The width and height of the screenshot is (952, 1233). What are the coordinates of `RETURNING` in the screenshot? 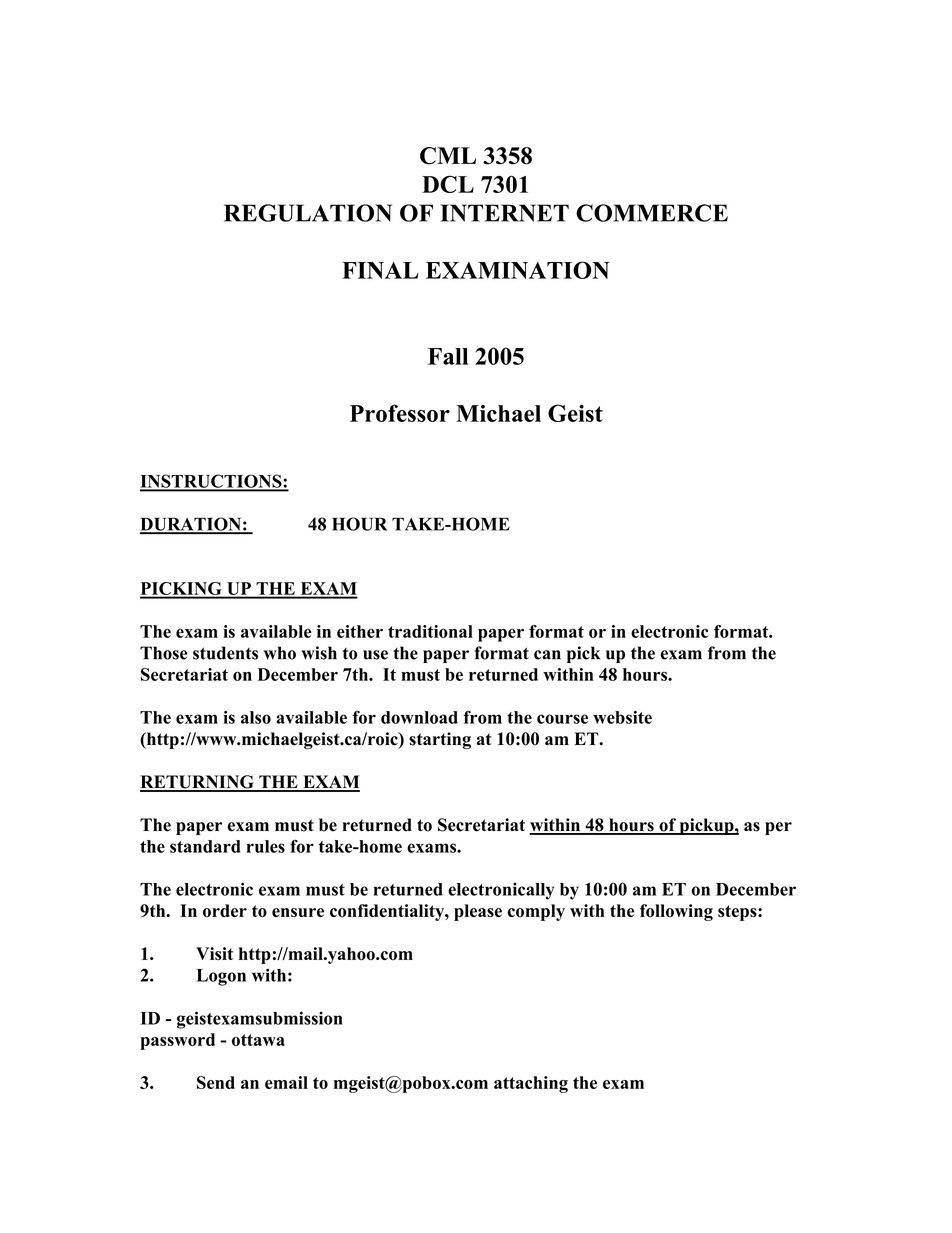 It's located at (198, 783).
